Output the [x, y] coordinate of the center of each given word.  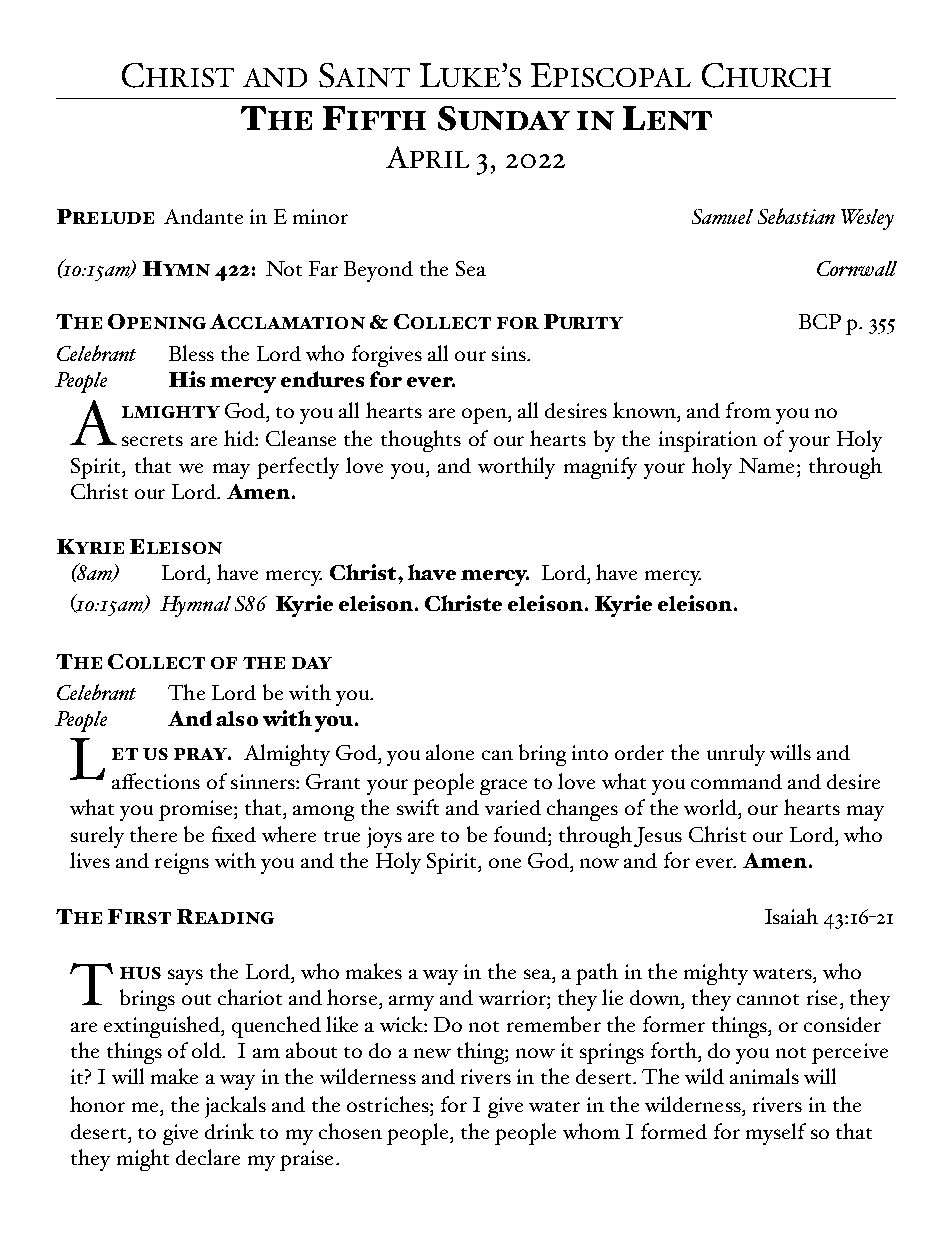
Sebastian [796, 216]
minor [320, 216]
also [237, 718]
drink [229, 1131]
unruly [736, 755]
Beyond [378, 271]
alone [450, 752]
